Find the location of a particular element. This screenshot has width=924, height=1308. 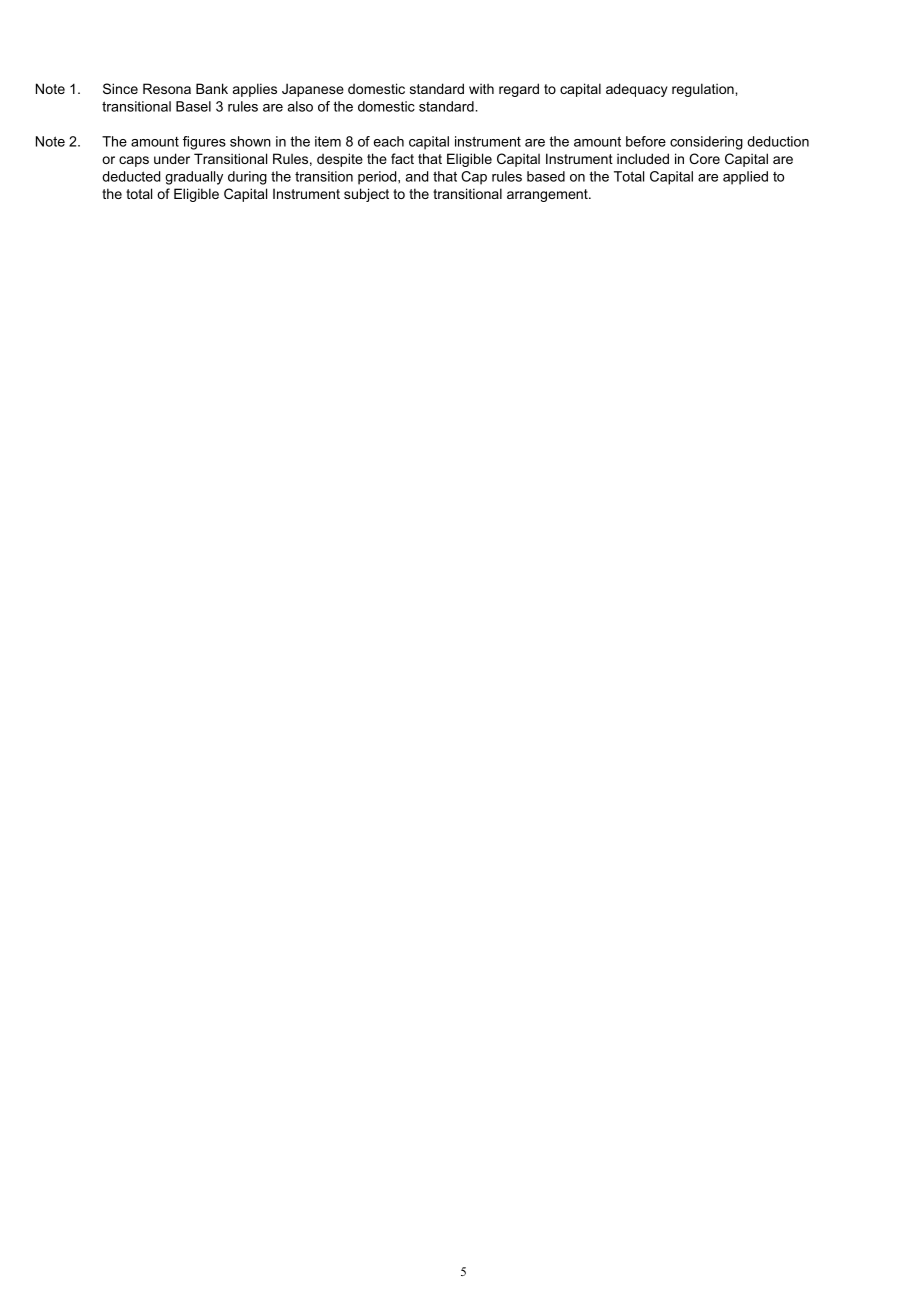

arrangement is located at coordinates (548, 195).
